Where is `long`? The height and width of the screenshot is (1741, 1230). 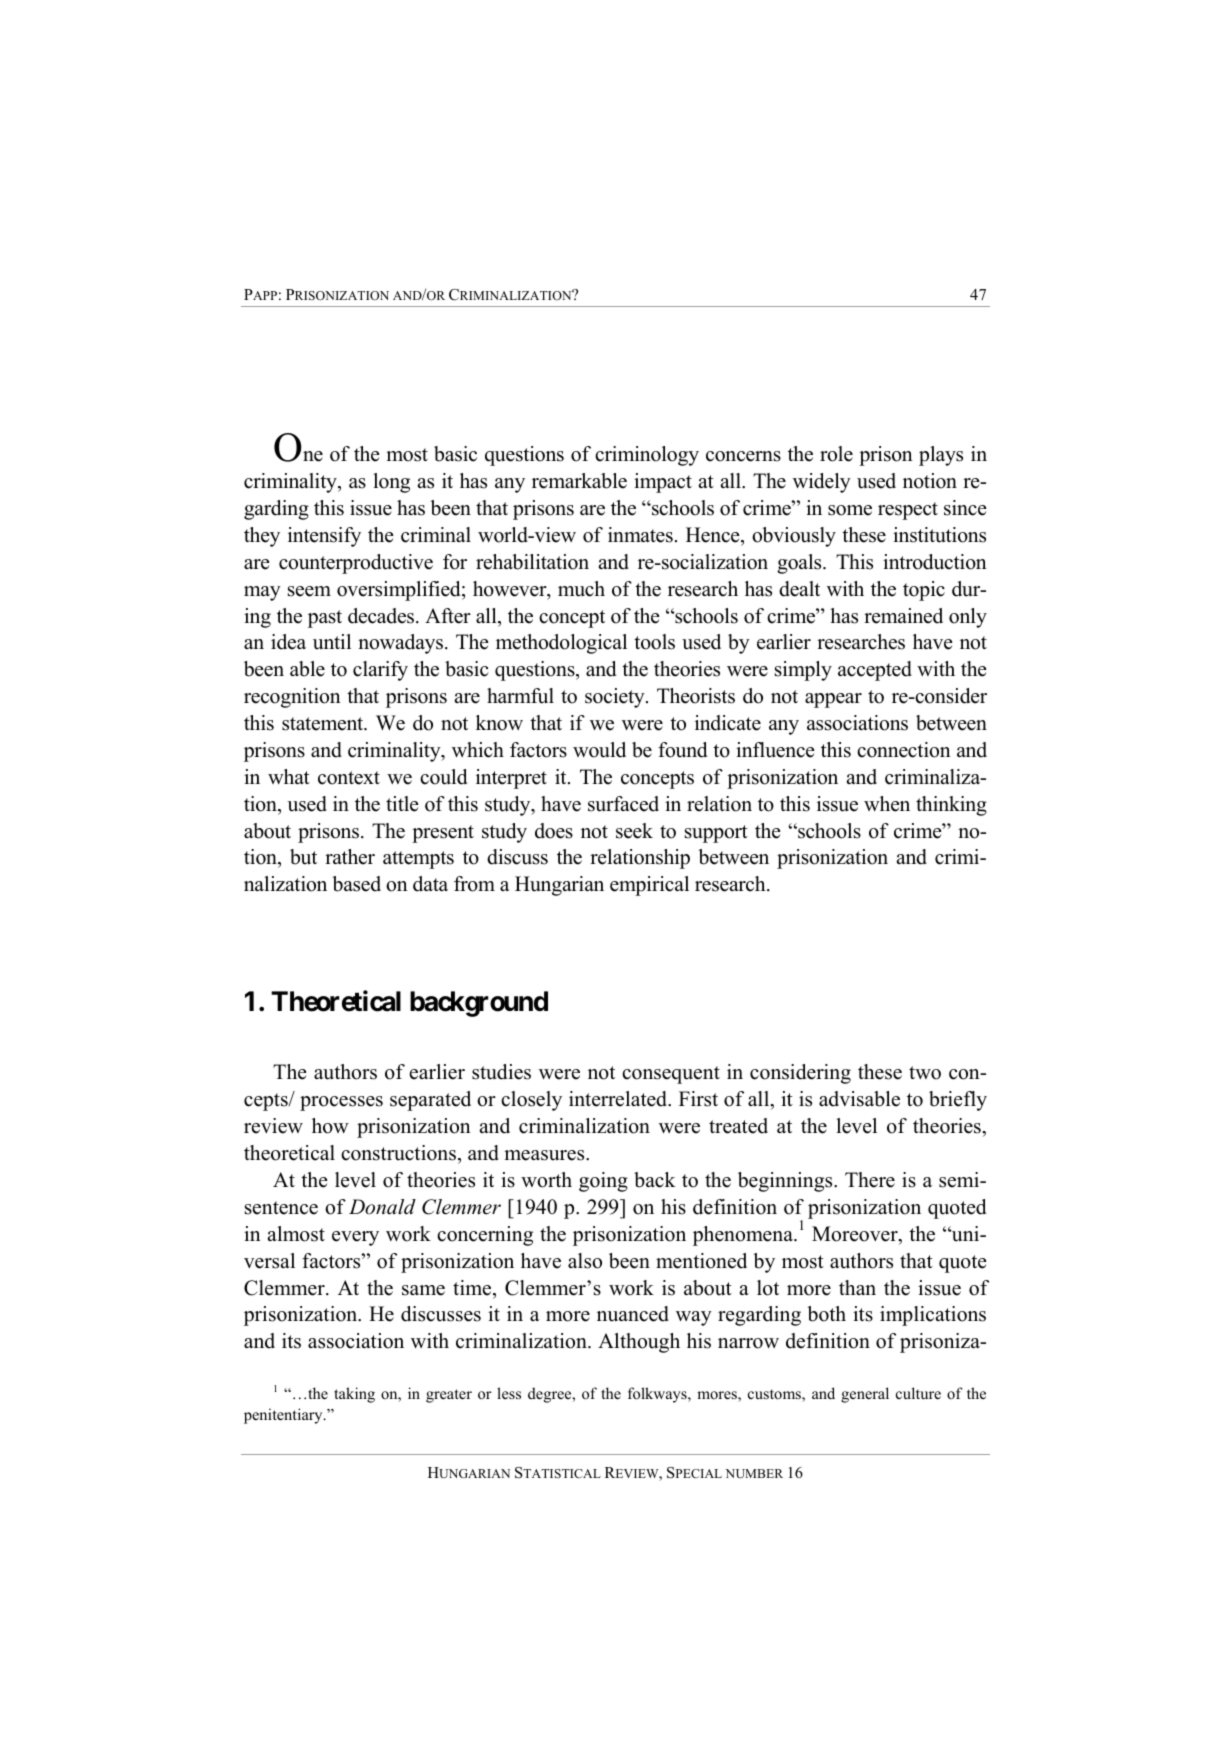
long is located at coordinates (391, 483).
